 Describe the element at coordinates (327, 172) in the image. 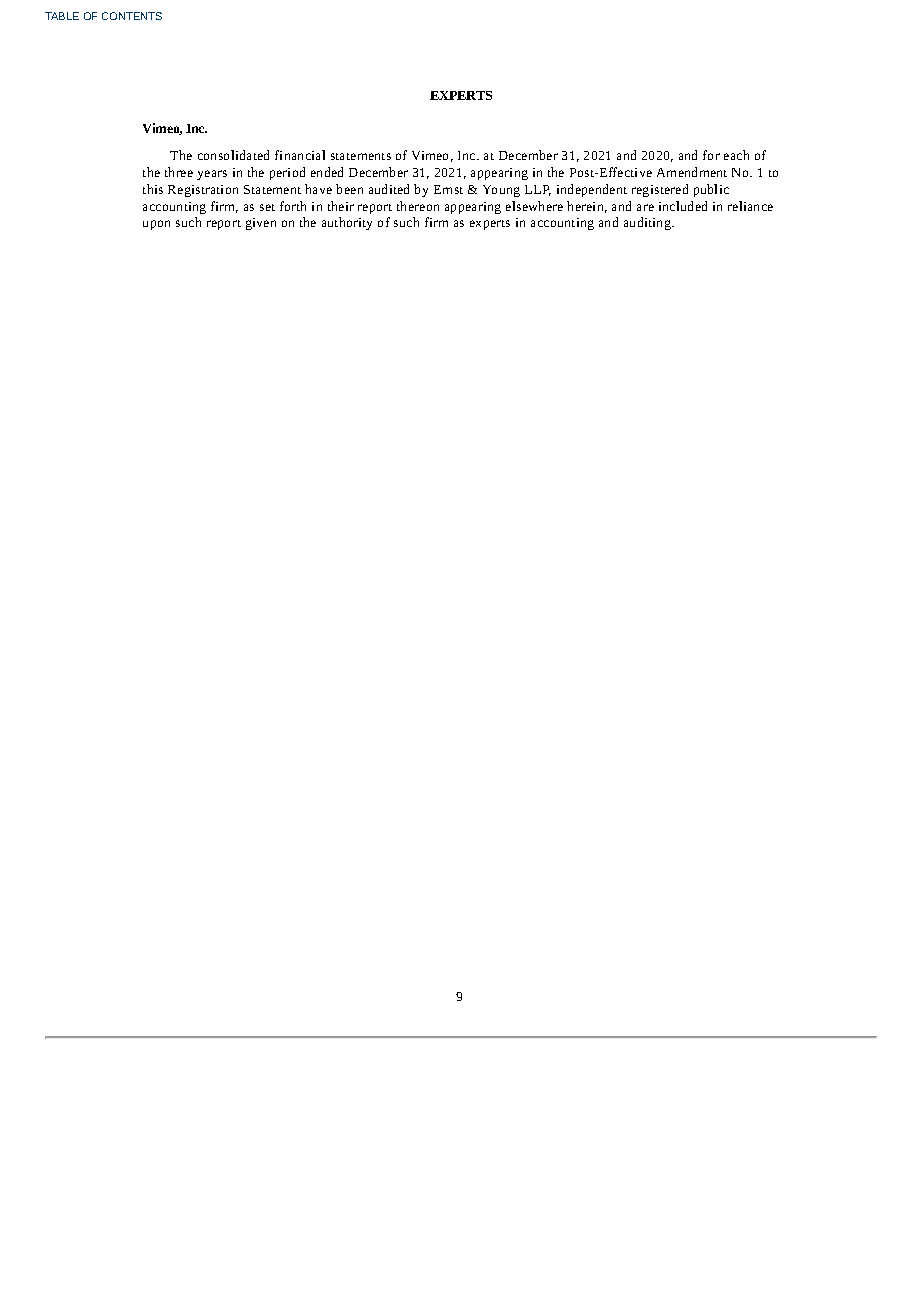

I see `ended` at that location.
